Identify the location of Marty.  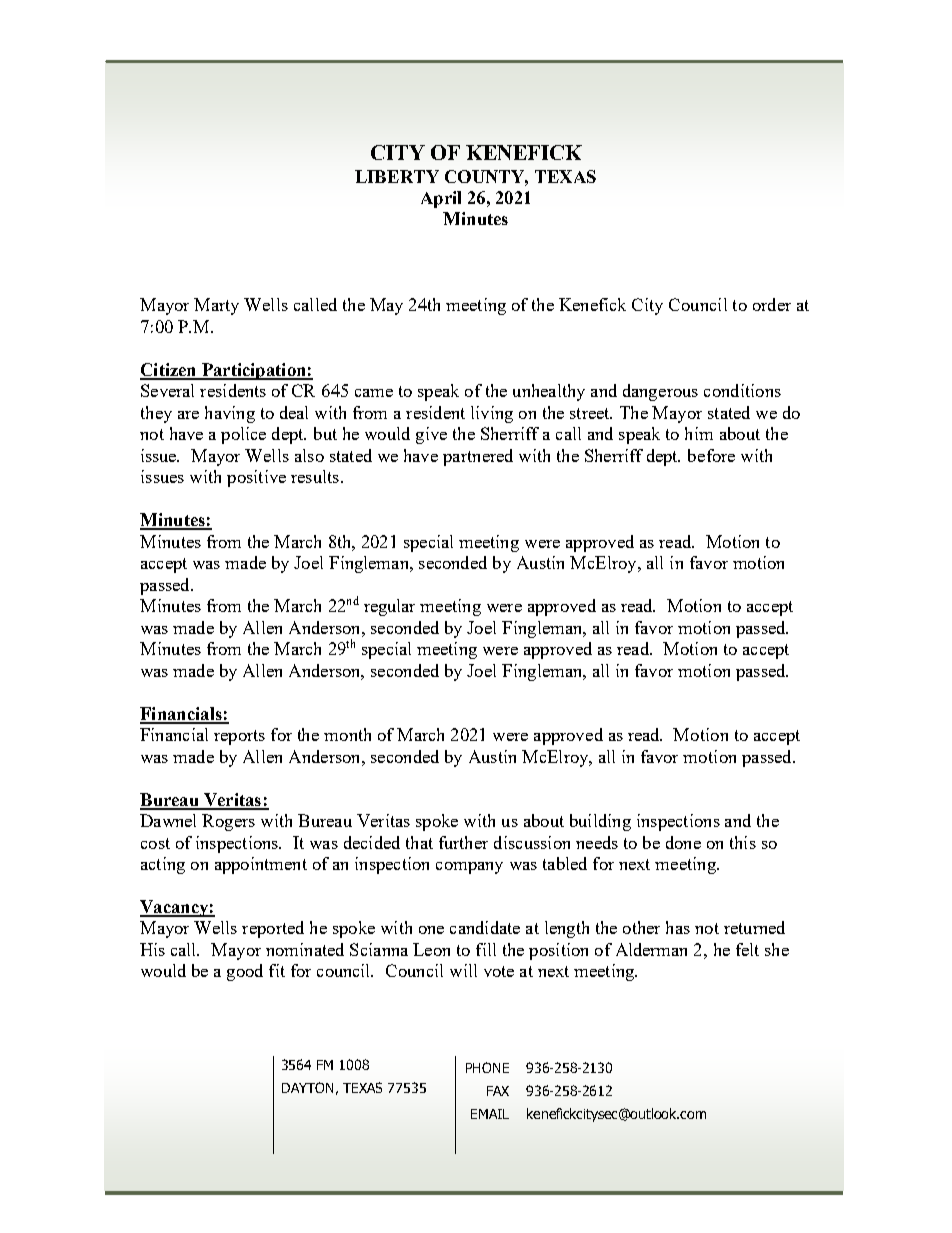
(216, 306).
